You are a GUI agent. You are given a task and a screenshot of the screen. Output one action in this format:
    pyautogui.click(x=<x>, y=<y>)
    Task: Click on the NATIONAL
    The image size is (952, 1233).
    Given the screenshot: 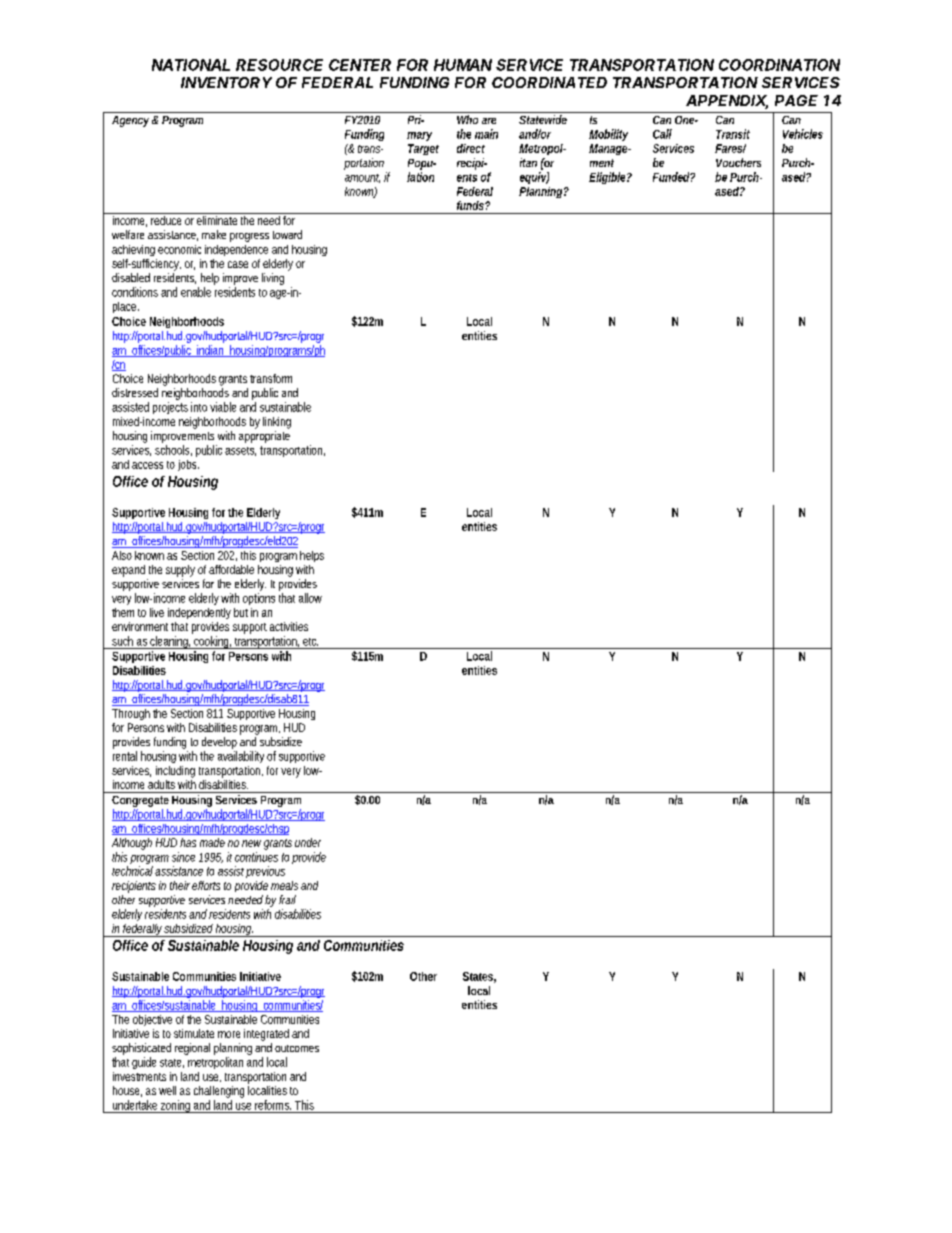 What is the action you would take?
    pyautogui.click(x=191, y=65)
